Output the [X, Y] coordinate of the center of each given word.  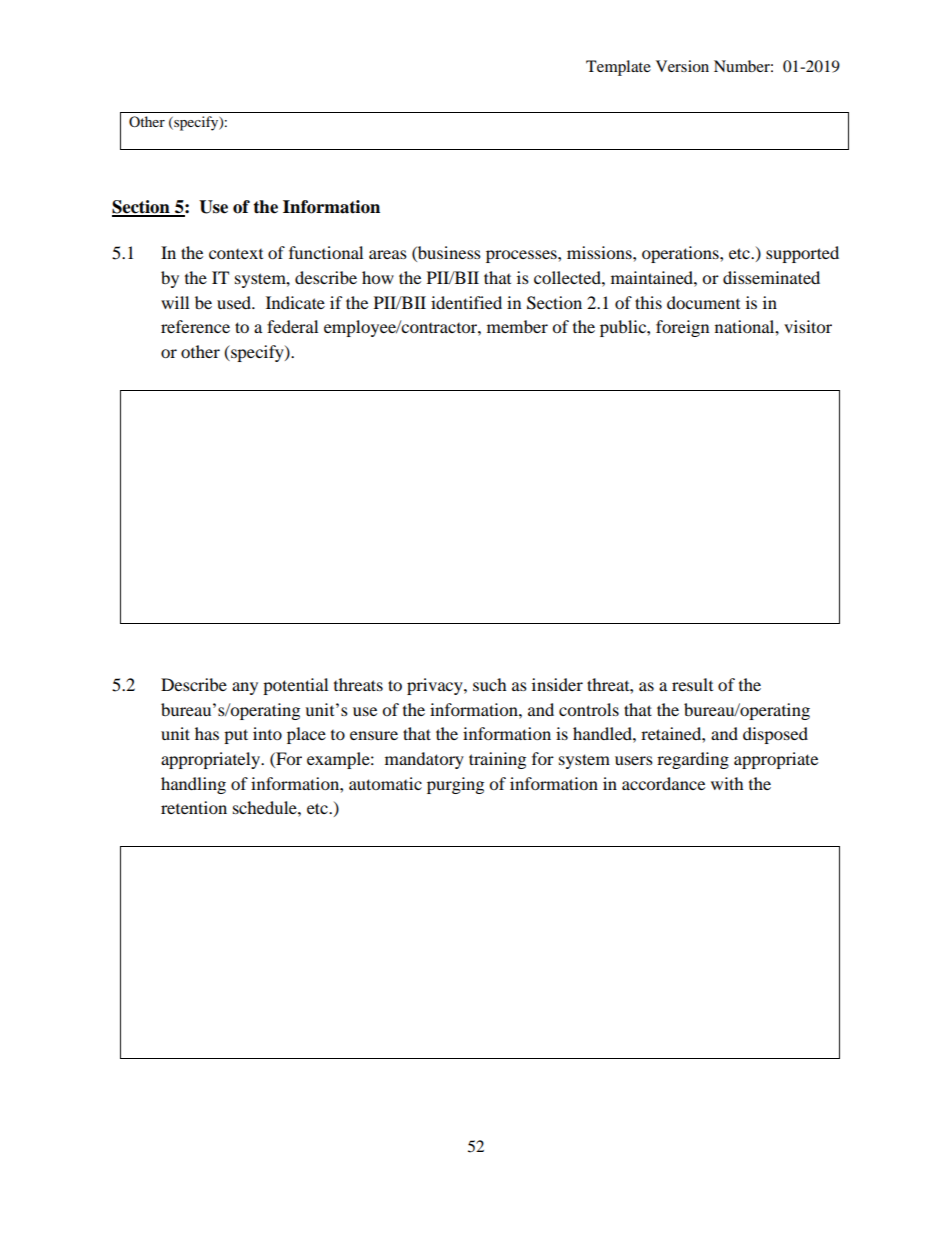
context [236, 254]
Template [618, 68]
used [235, 302]
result [692, 684]
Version [682, 66]
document [703, 302]
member [517, 326]
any [245, 688]
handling [193, 785]
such [490, 684]
